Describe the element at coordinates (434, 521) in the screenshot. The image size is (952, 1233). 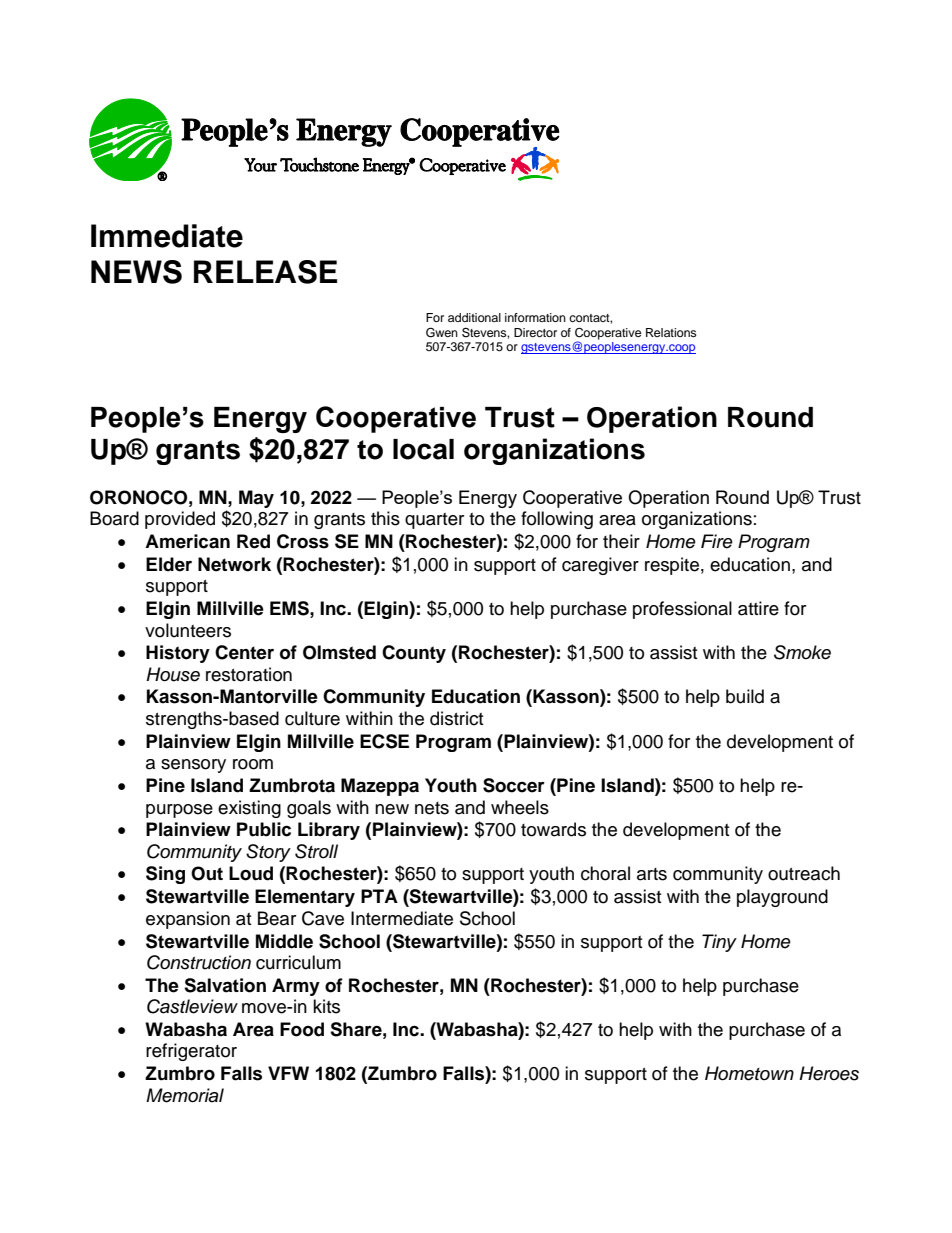
I see `quarter` at that location.
